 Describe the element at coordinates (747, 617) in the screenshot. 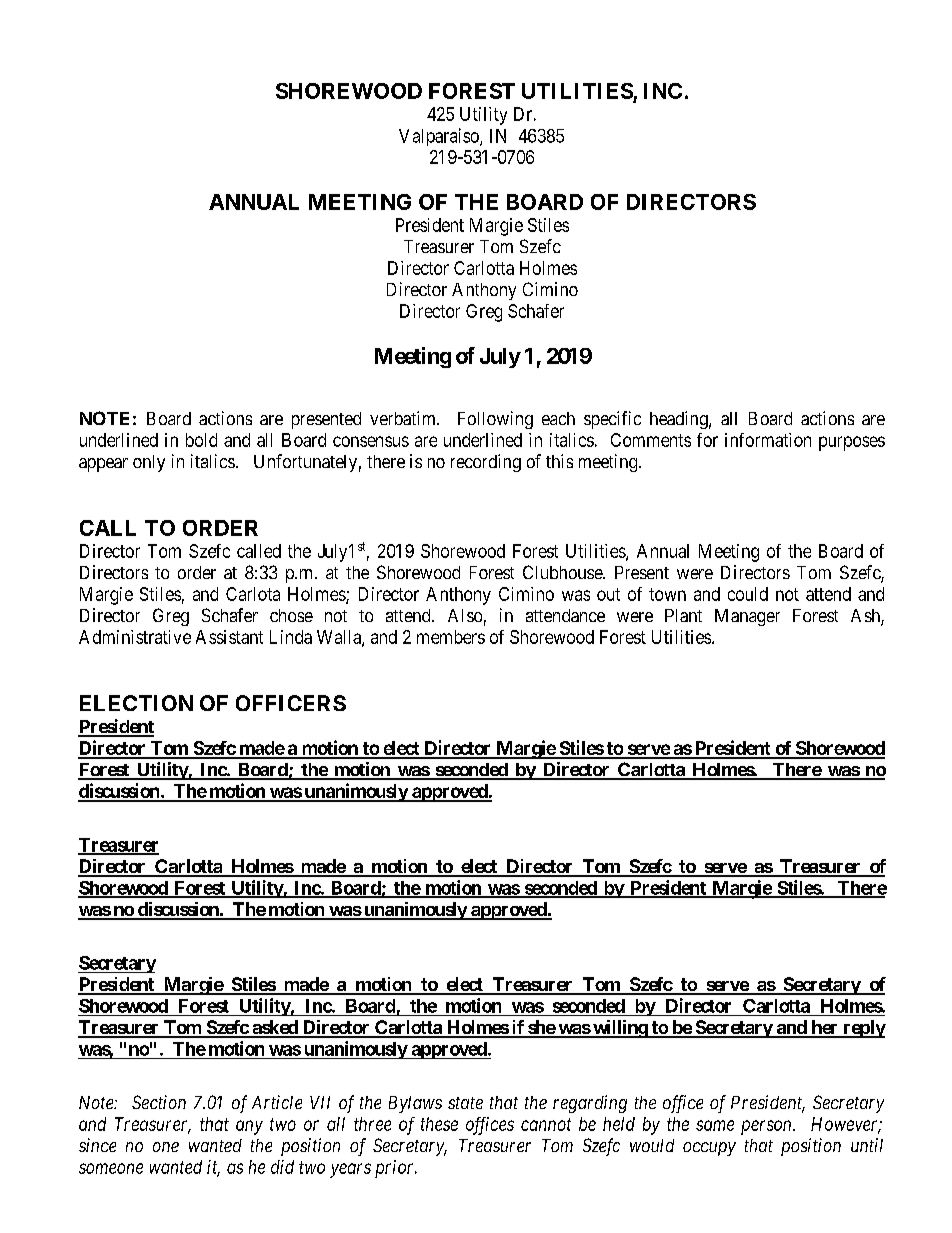

I see `Manager` at that location.
